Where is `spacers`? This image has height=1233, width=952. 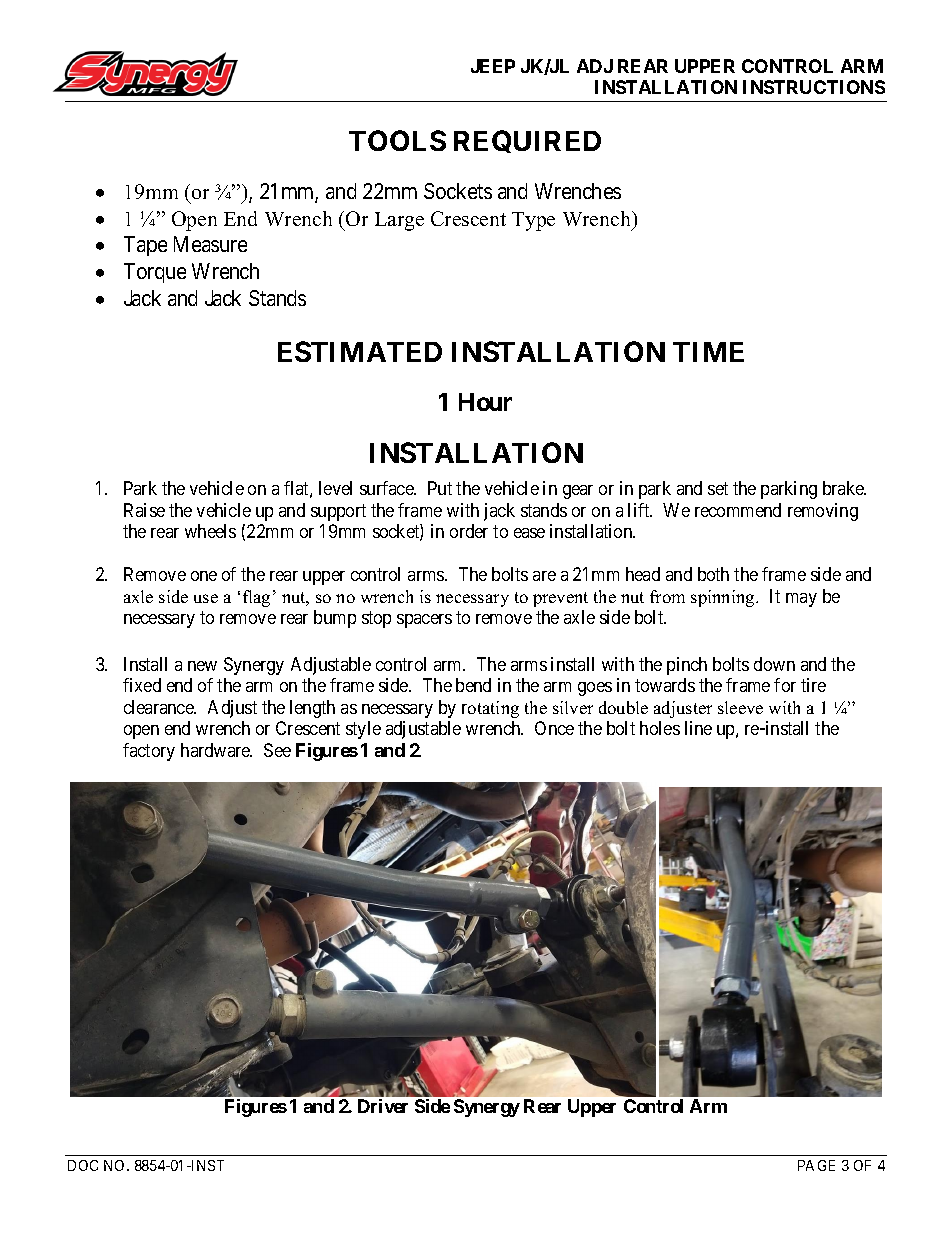
spacers is located at coordinates (424, 621).
